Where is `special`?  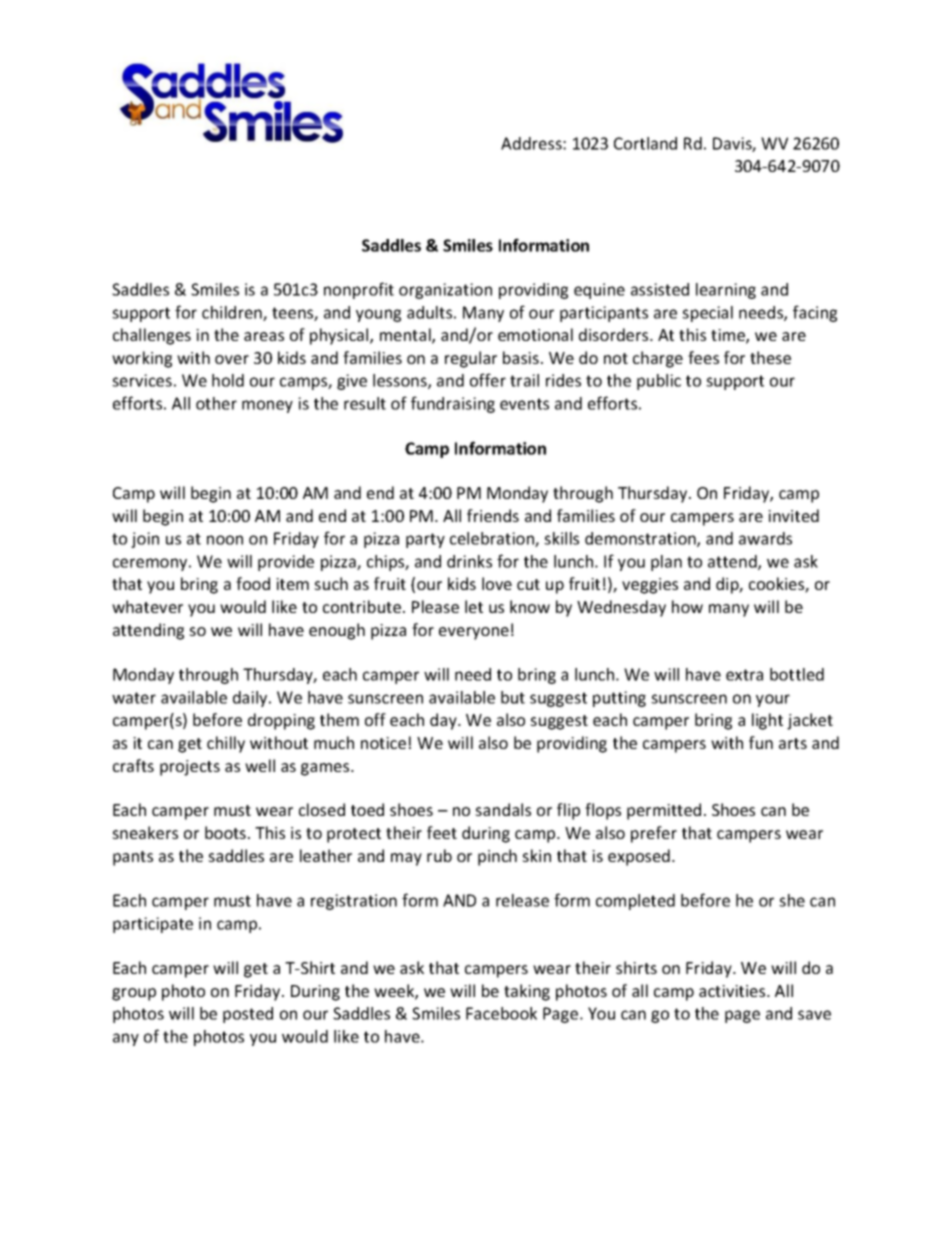
special is located at coordinates (707, 314).
